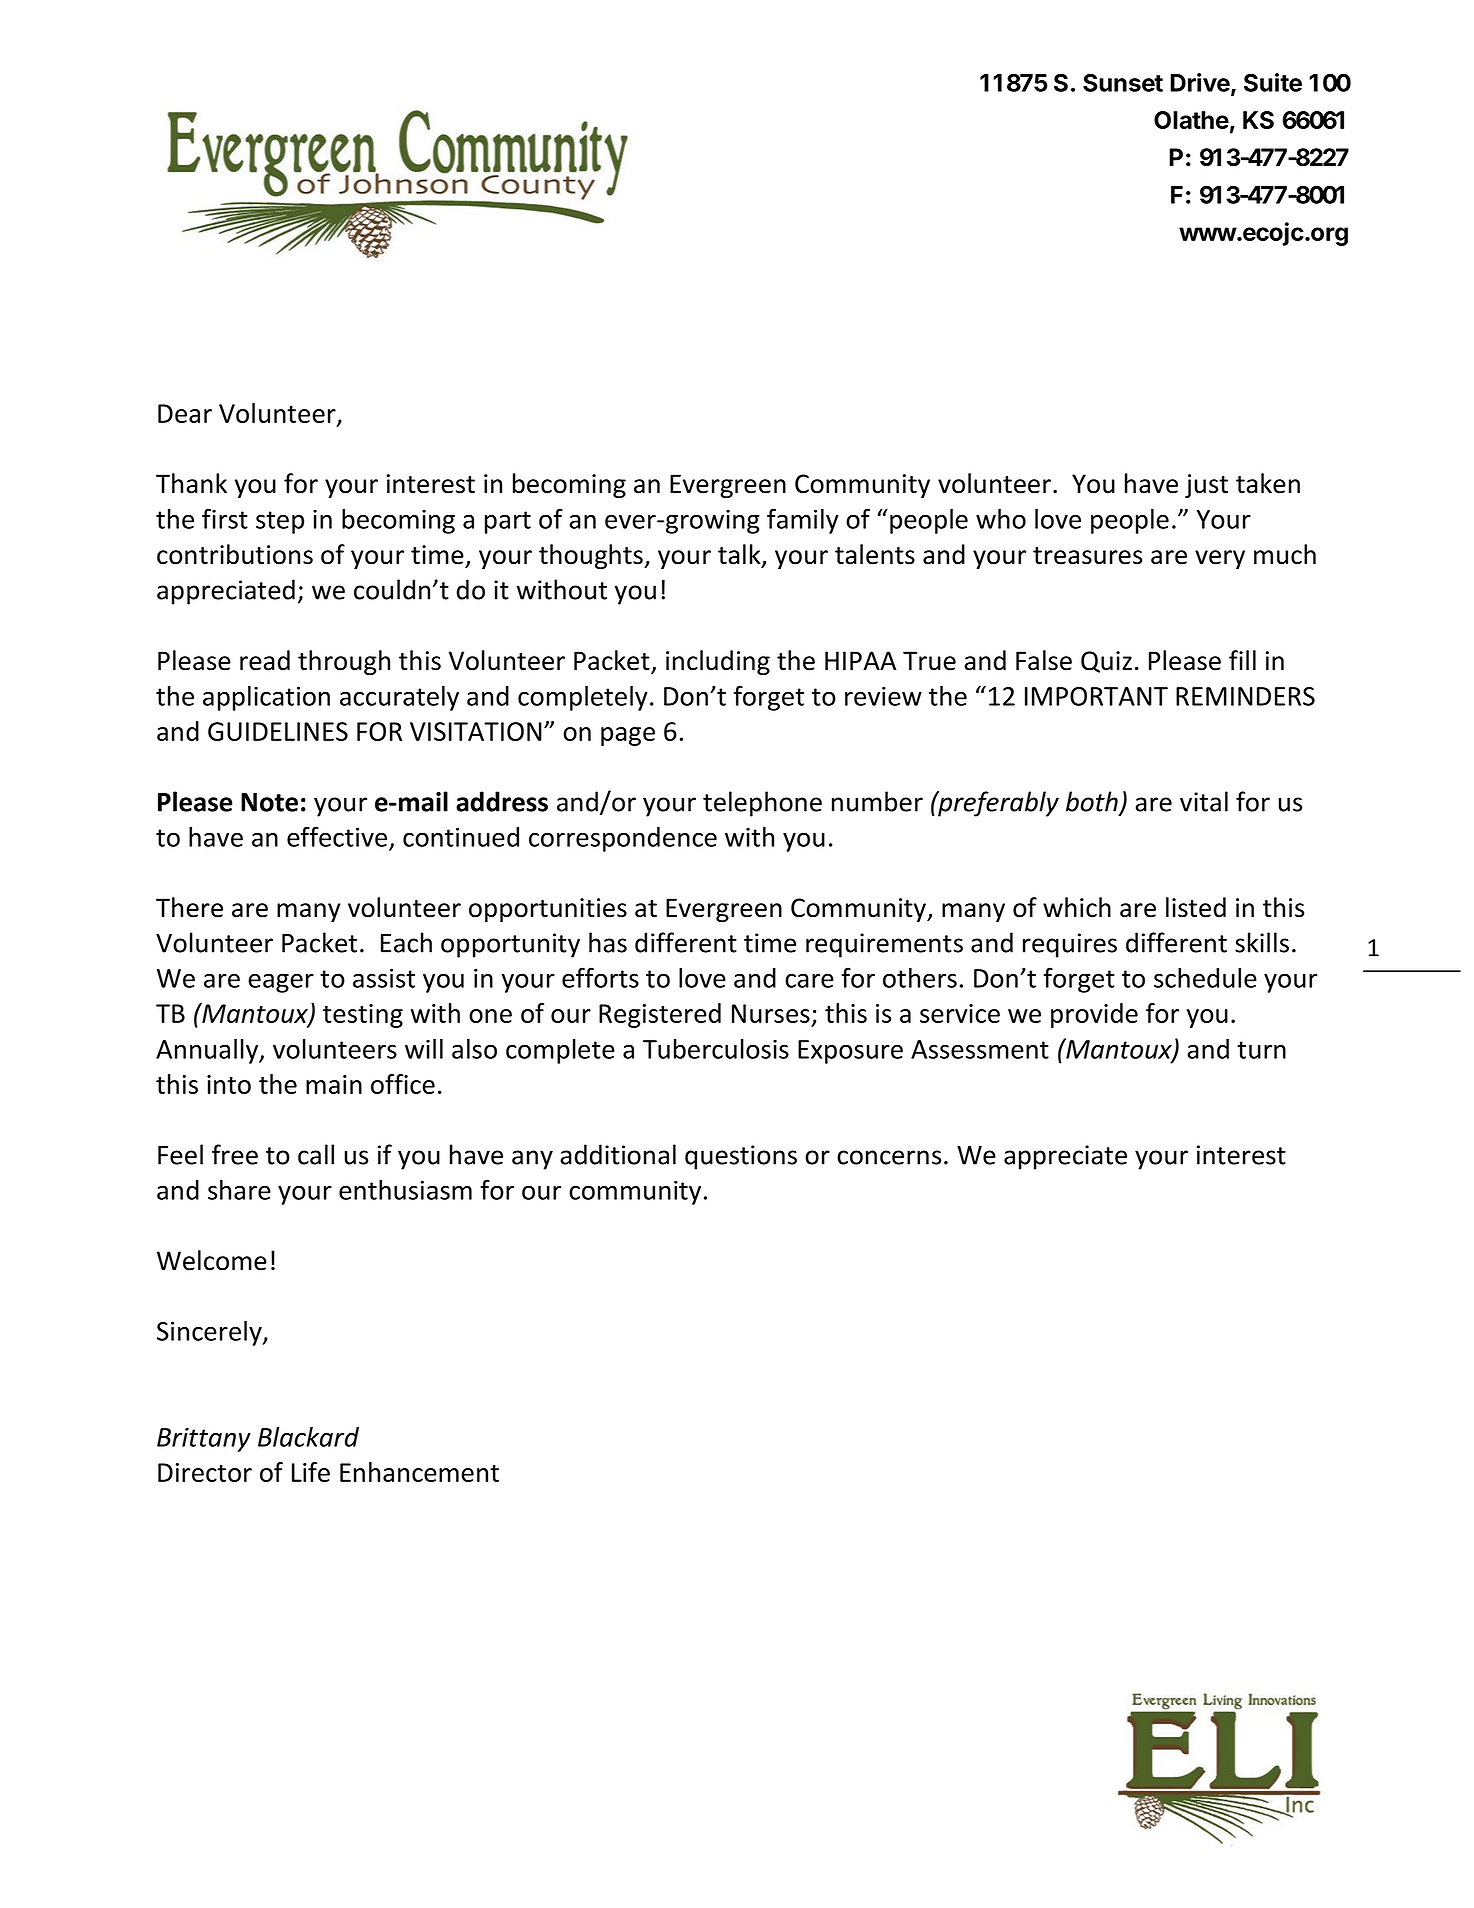  Describe the element at coordinates (1106, 662) in the image. I see `Quiz` at that location.
